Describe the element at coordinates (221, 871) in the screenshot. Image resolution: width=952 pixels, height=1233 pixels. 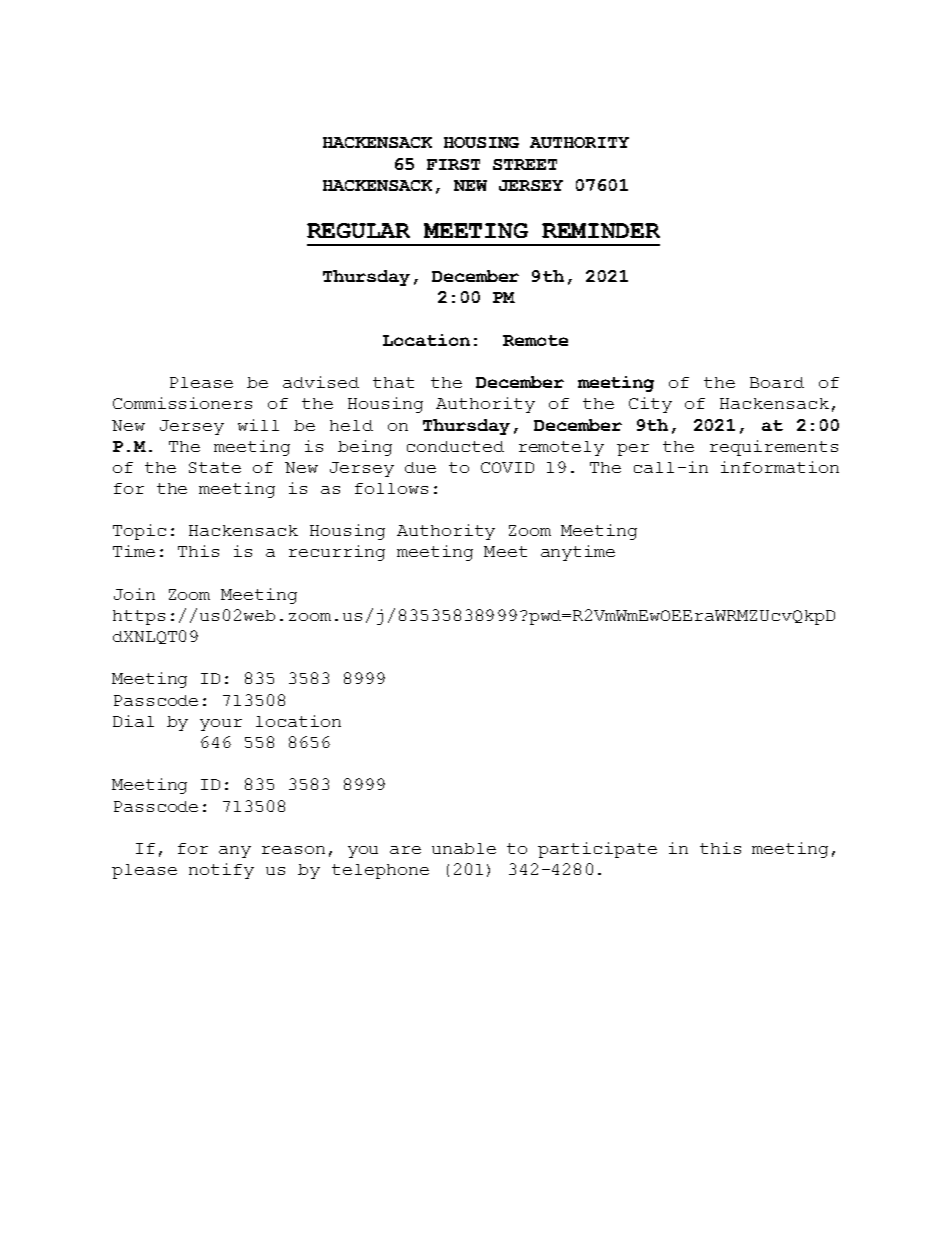
I see `notify` at that location.
